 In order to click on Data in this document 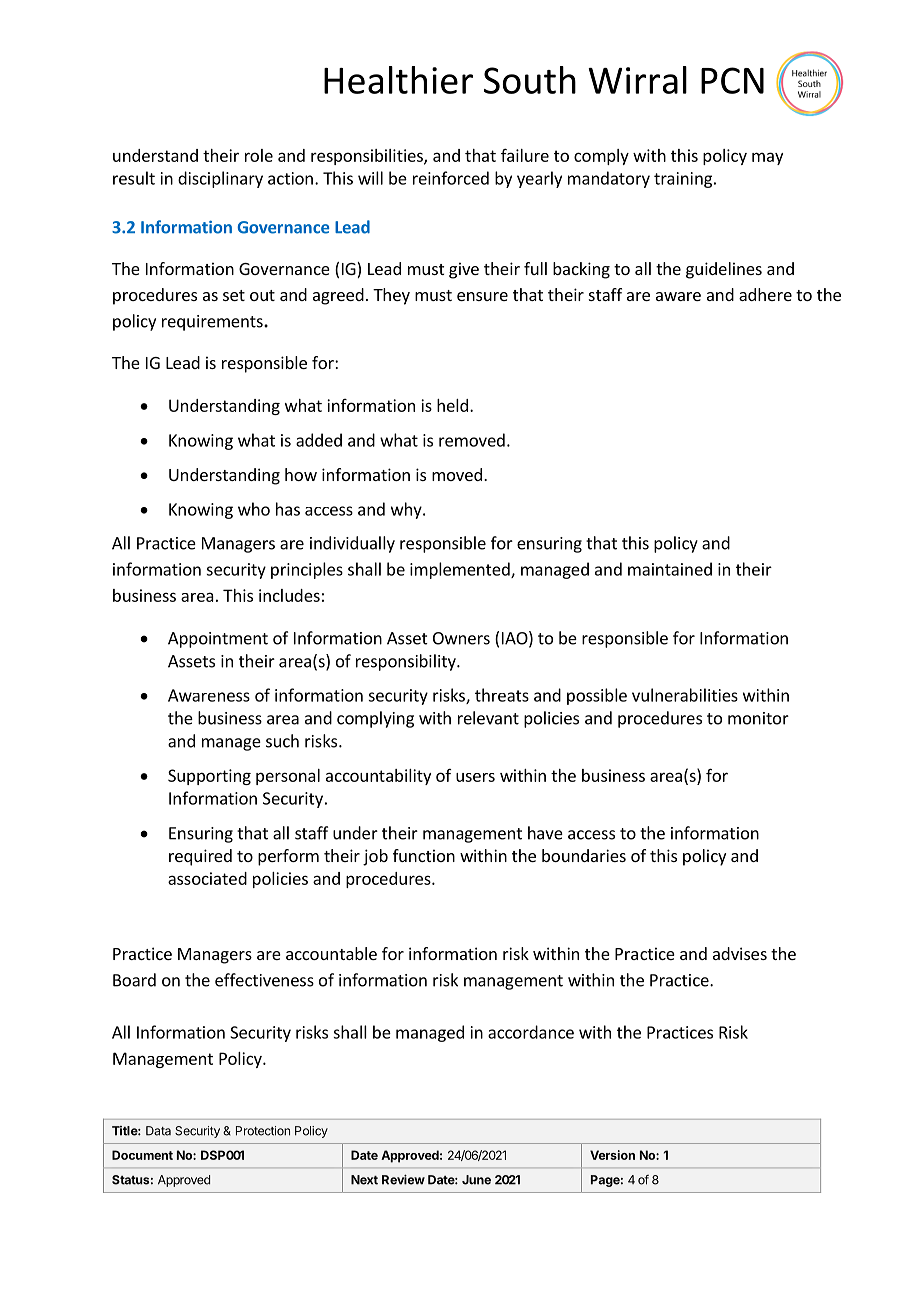, I will do `click(158, 1131)`.
